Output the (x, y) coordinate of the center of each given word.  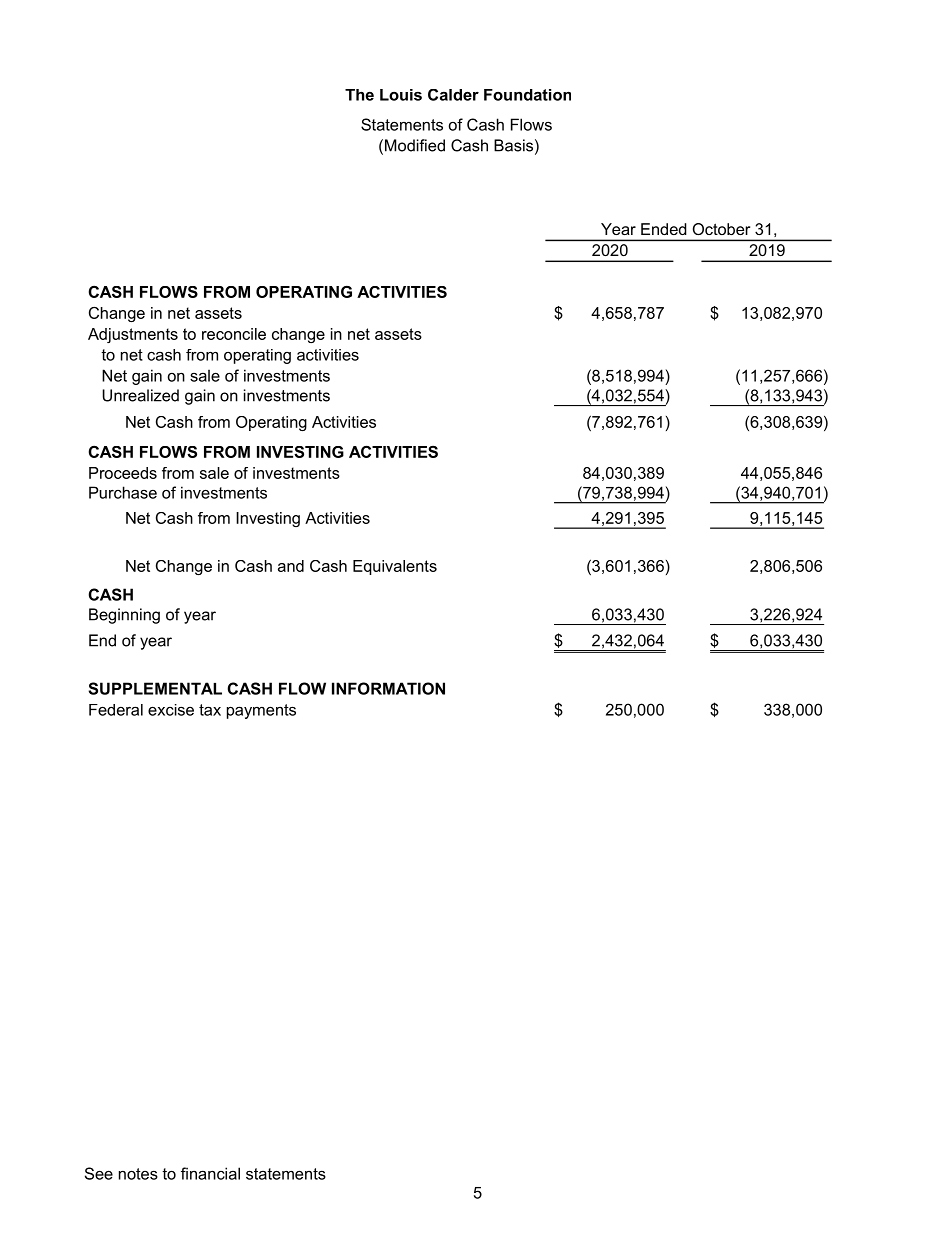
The (359, 95)
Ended (664, 229)
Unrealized (140, 395)
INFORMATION (388, 688)
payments (261, 711)
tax (210, 710)
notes (138, 1174)
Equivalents (395, 567)
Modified (415, 145)
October (721, 229)
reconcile (234, 334)
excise (171, 710)
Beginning (124, 616)
